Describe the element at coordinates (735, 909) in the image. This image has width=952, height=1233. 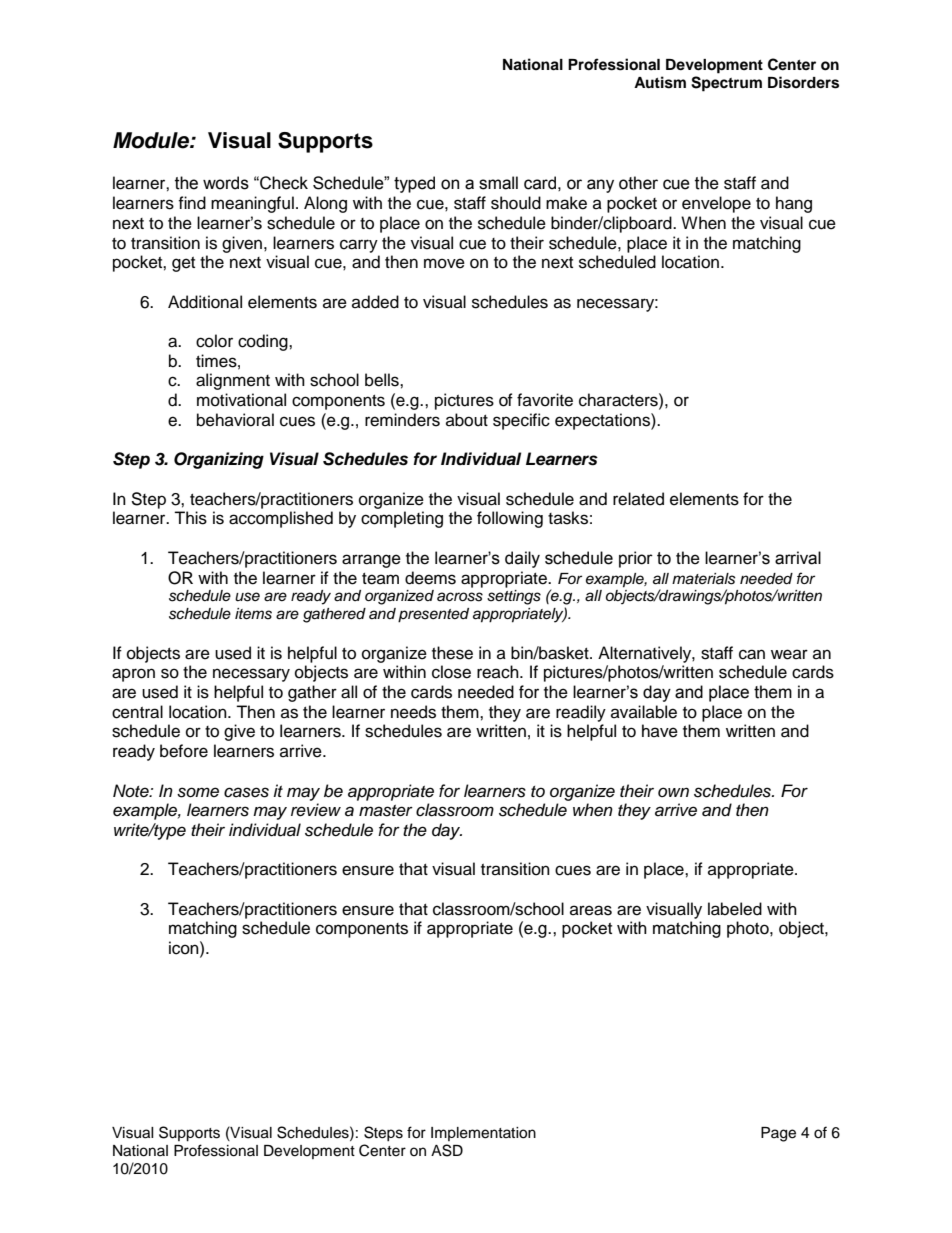
I see `labeled` at that location.
